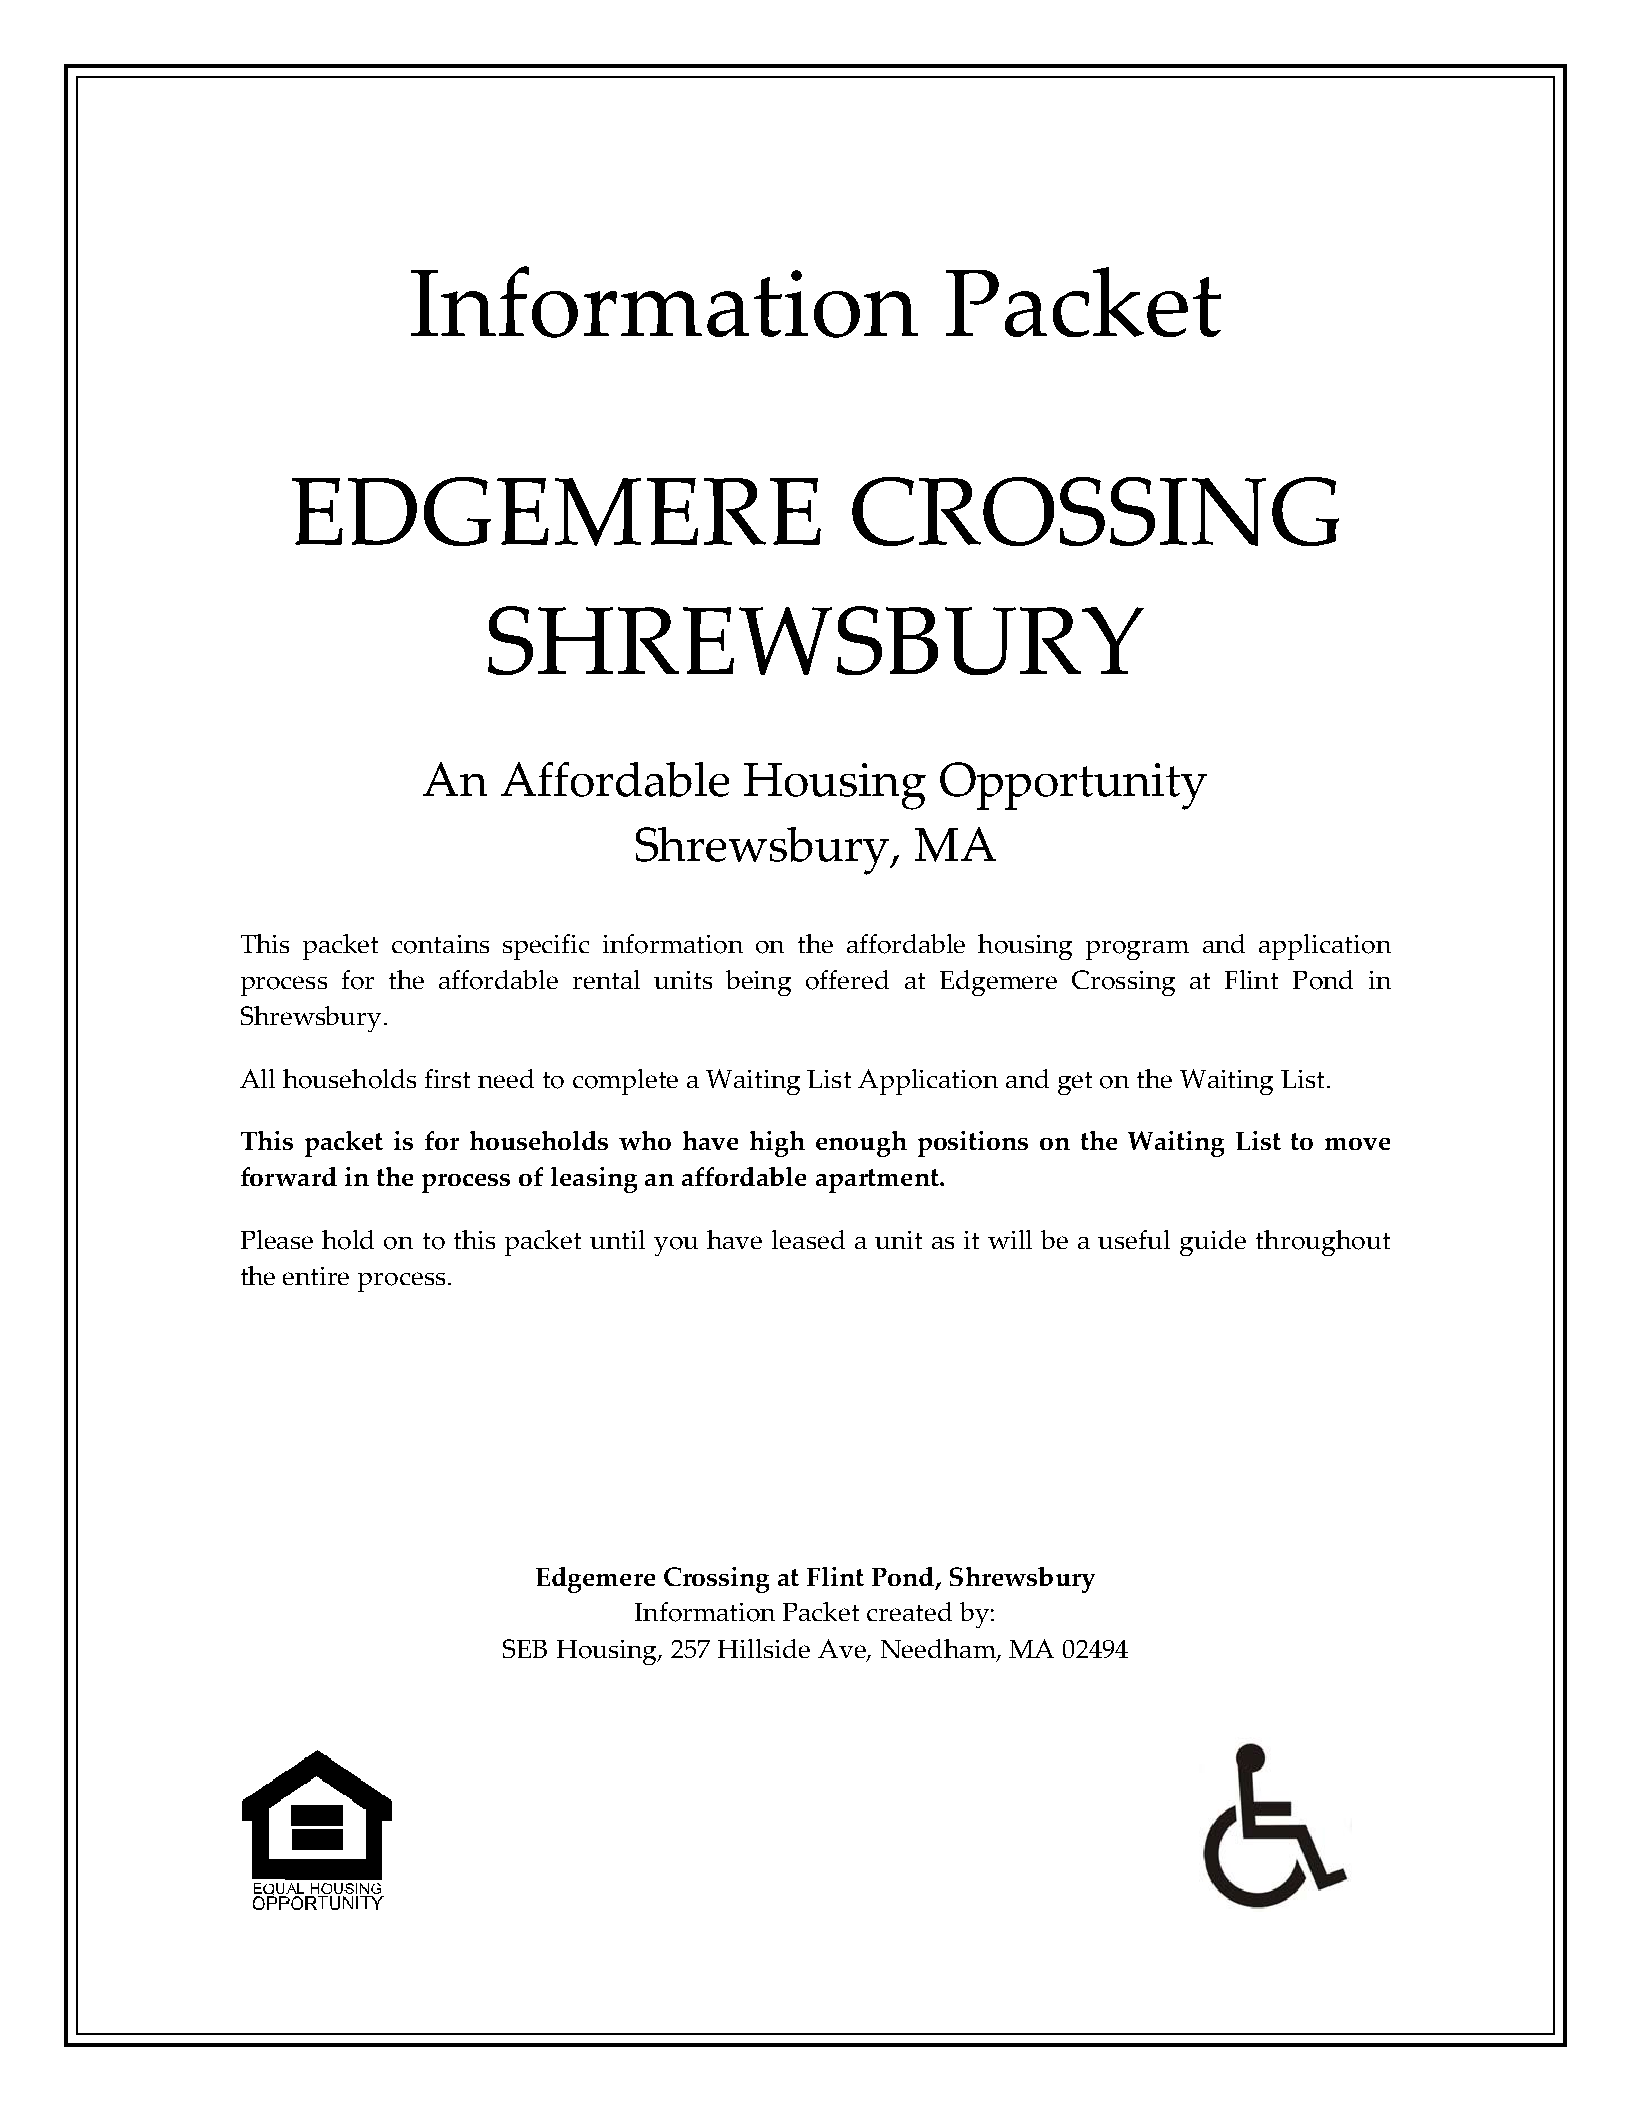  What do you see at coordinates (1323, 1243) in the document?
I see `throughout` at bounding box center [1323, 1243].
